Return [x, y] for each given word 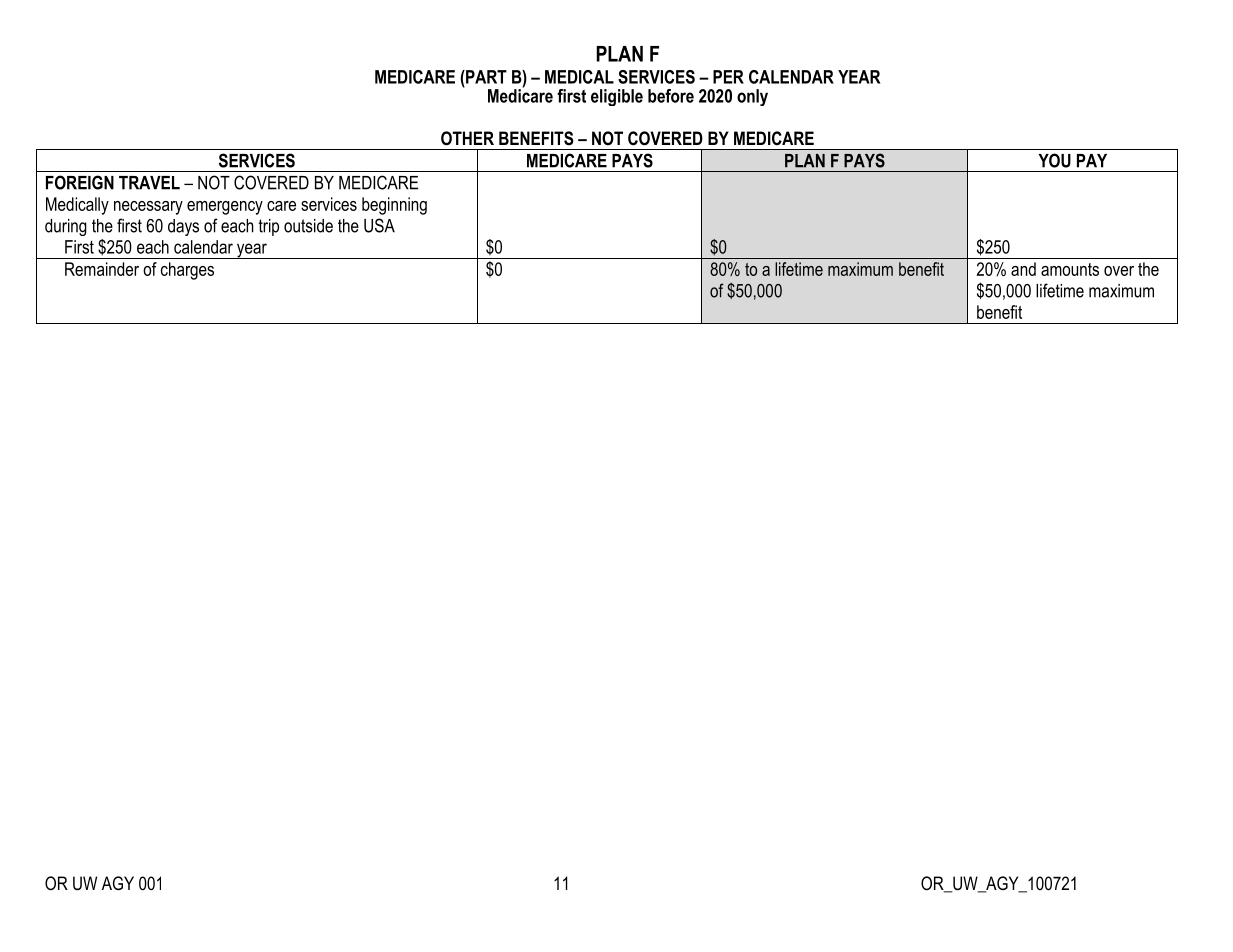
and [1023, 269]
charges [187, 271]
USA [379, 225]
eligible [617, 97]
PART [485, 77]
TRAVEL [149, 183]
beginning [394, 206]
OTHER [467, 138]
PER [728, 77]
